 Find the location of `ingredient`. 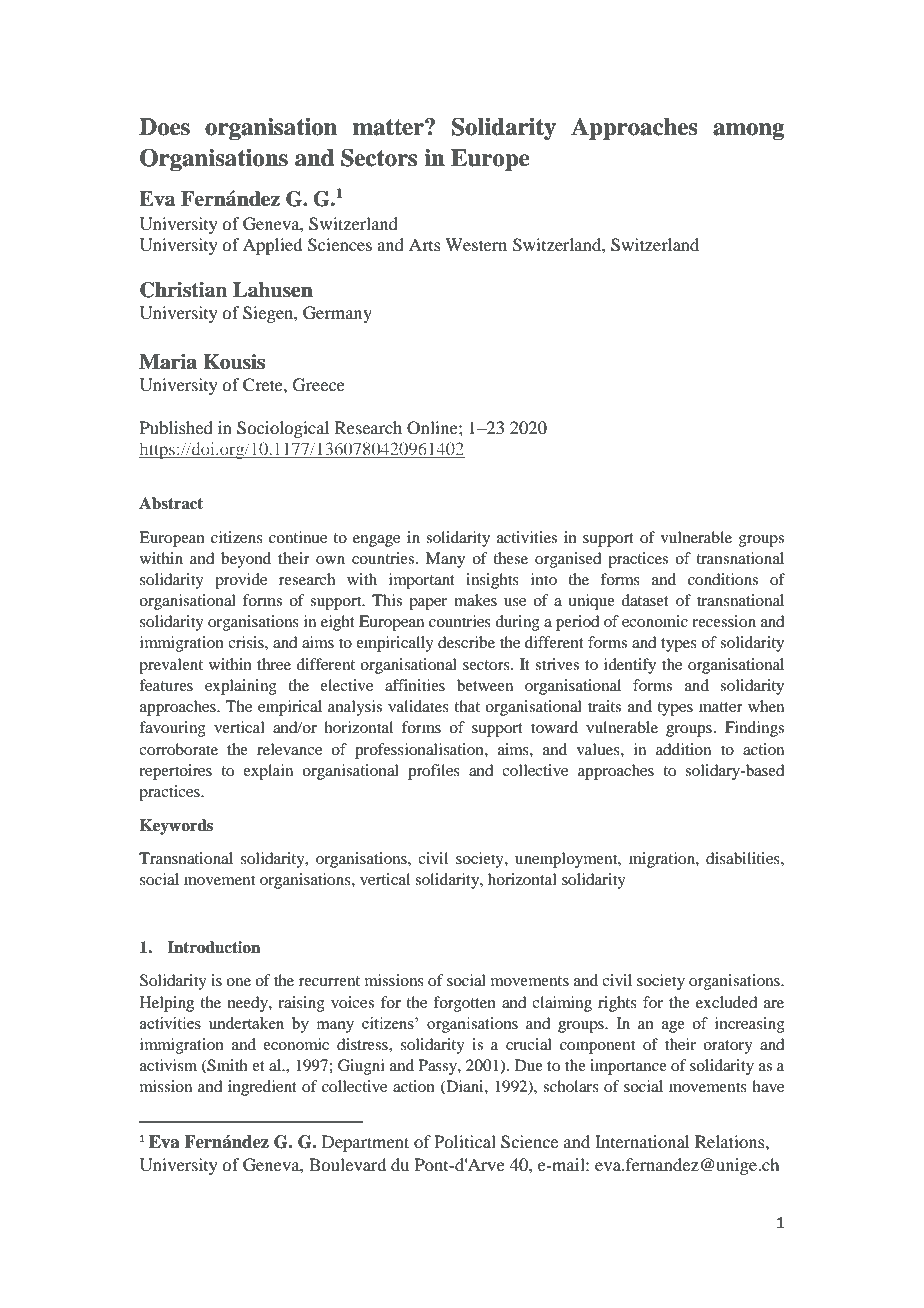

ingredient is located at coordinates (262, 1088).
